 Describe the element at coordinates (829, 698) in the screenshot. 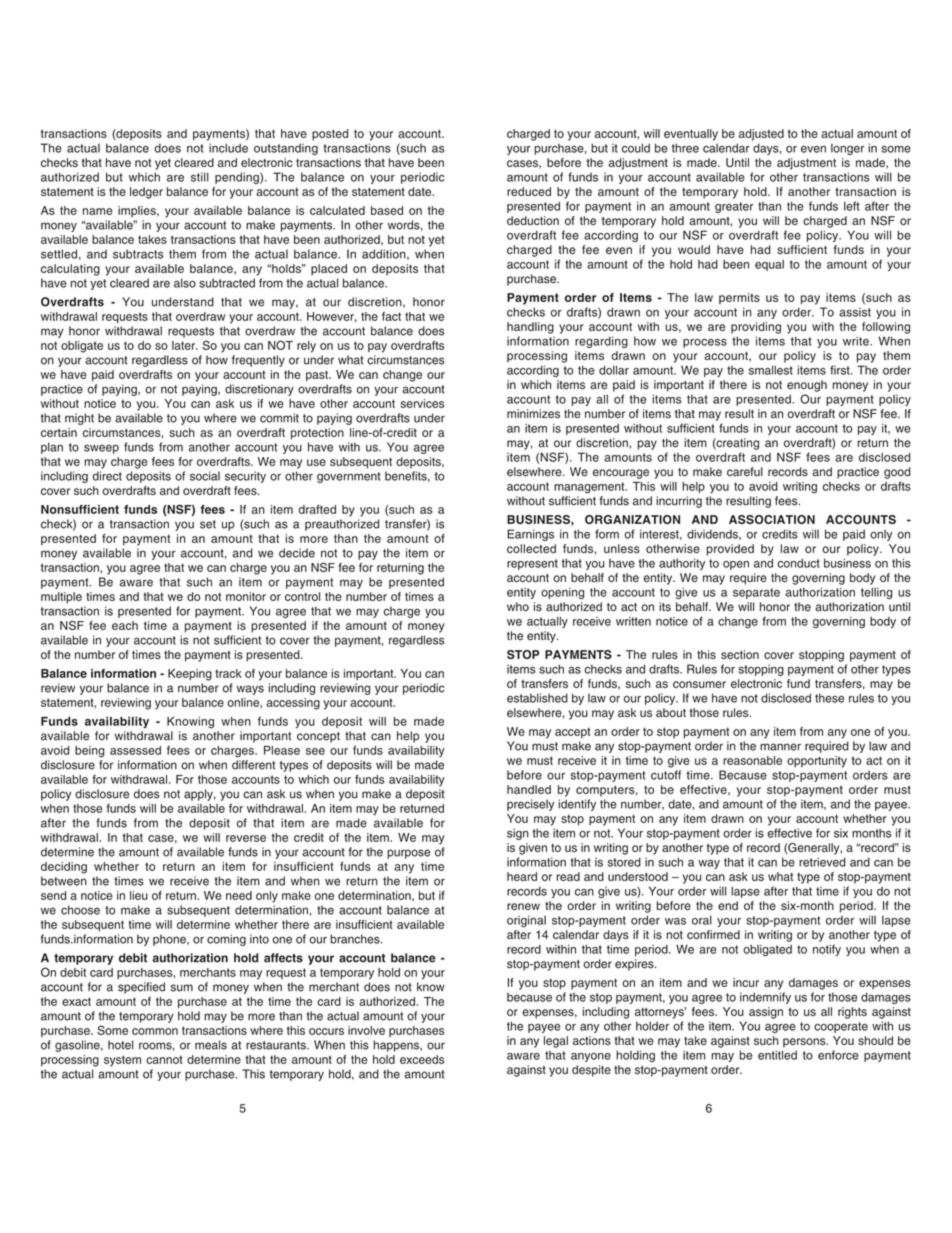

I see `these` at that location.
